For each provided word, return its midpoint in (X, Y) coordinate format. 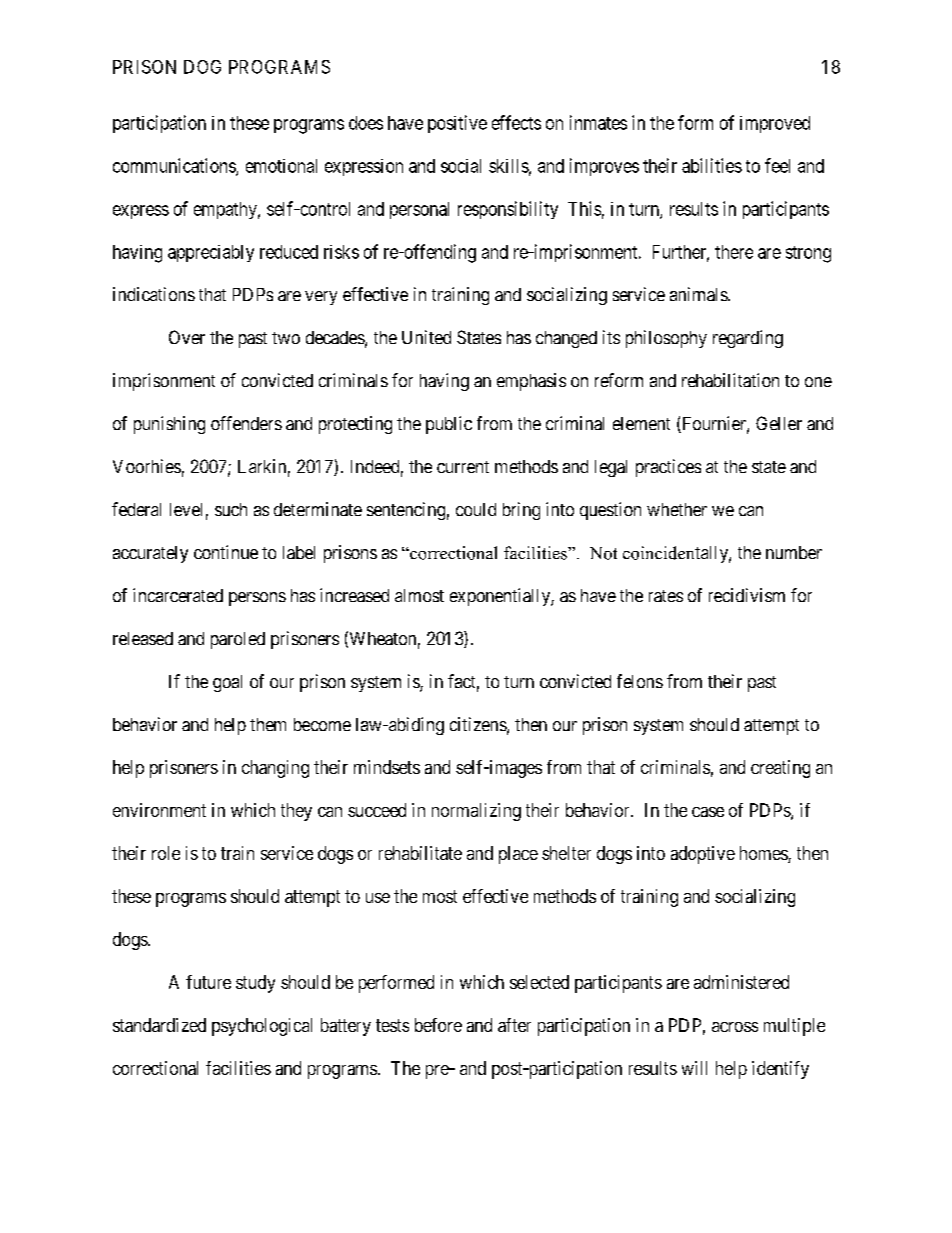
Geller (779, 423)
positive (457, 124)
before (438, 1025)
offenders (246, 423)
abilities (712, 165)
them (268, 724)
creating (780, 769)
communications (175, 166)
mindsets (387, 767)
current (463, 467)
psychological (262, 1027)
